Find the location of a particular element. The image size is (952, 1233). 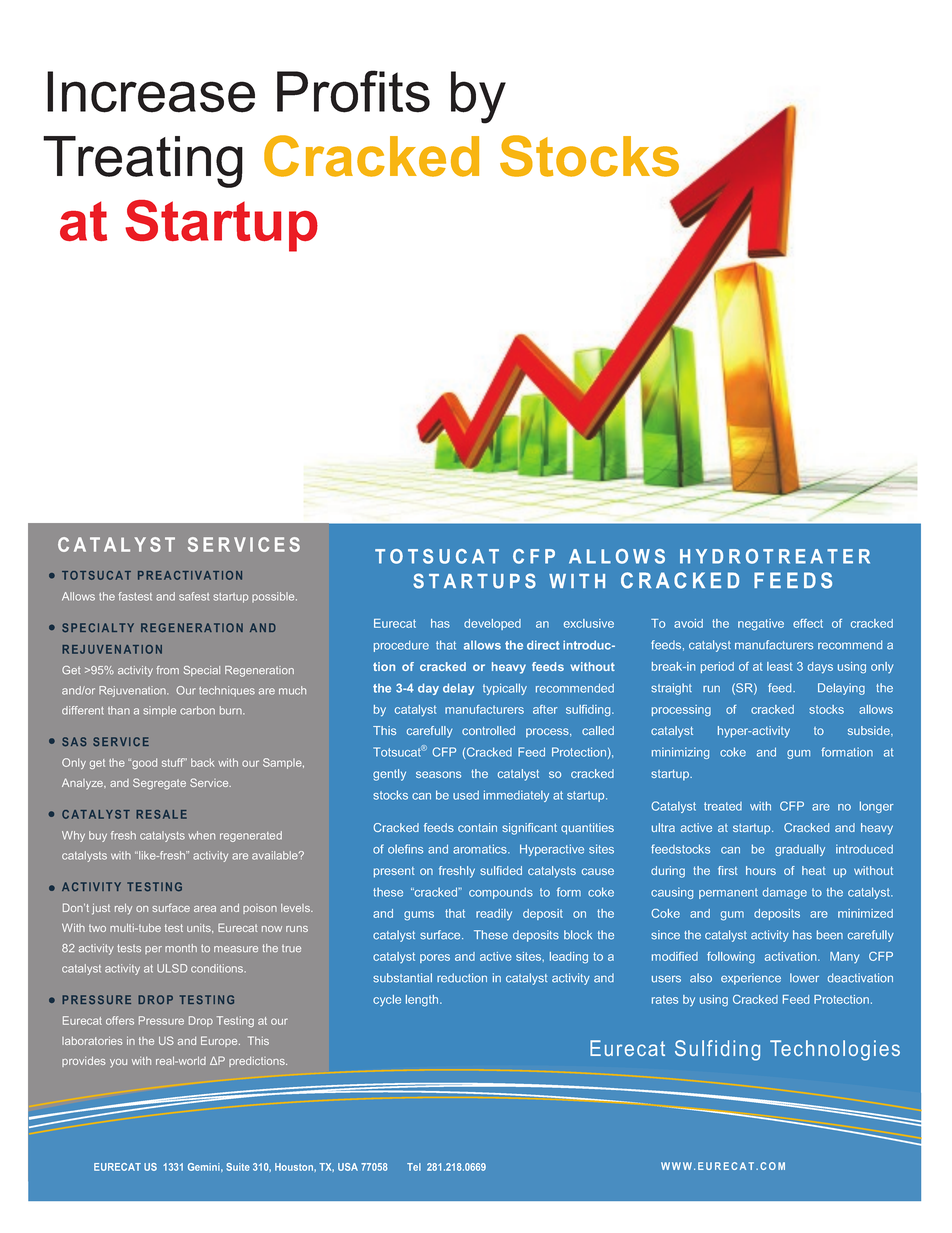

negative is located at coordinates (761, 625).
